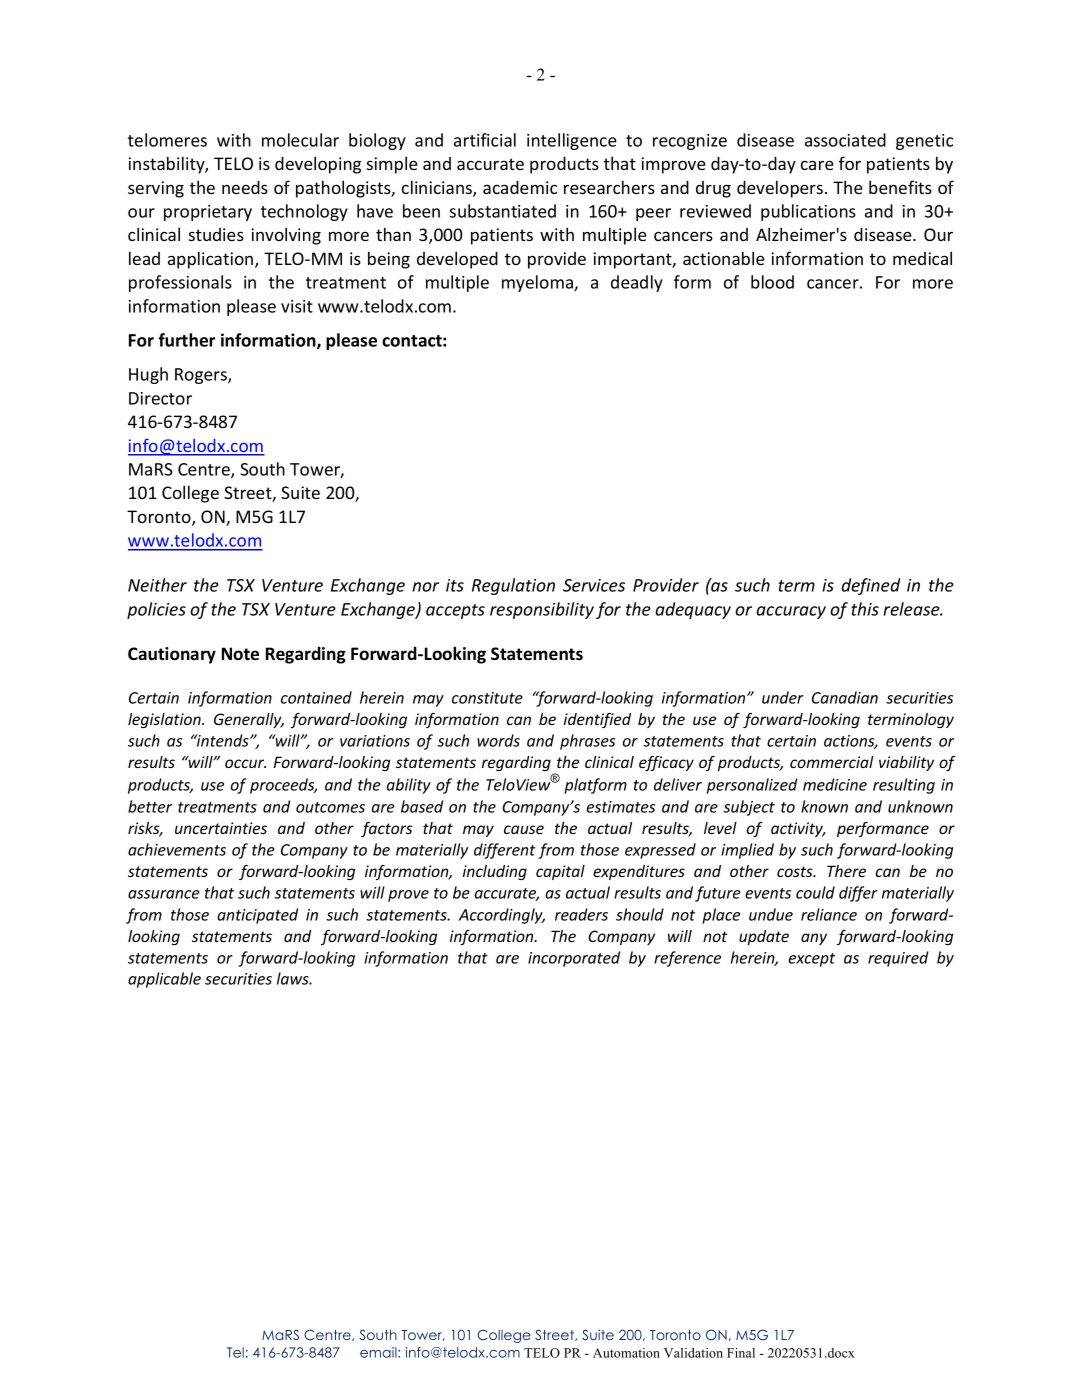  What do you see at coordinates (626, 1353) in the document?
I see `Automation` at bounding box center [626, 1353].
